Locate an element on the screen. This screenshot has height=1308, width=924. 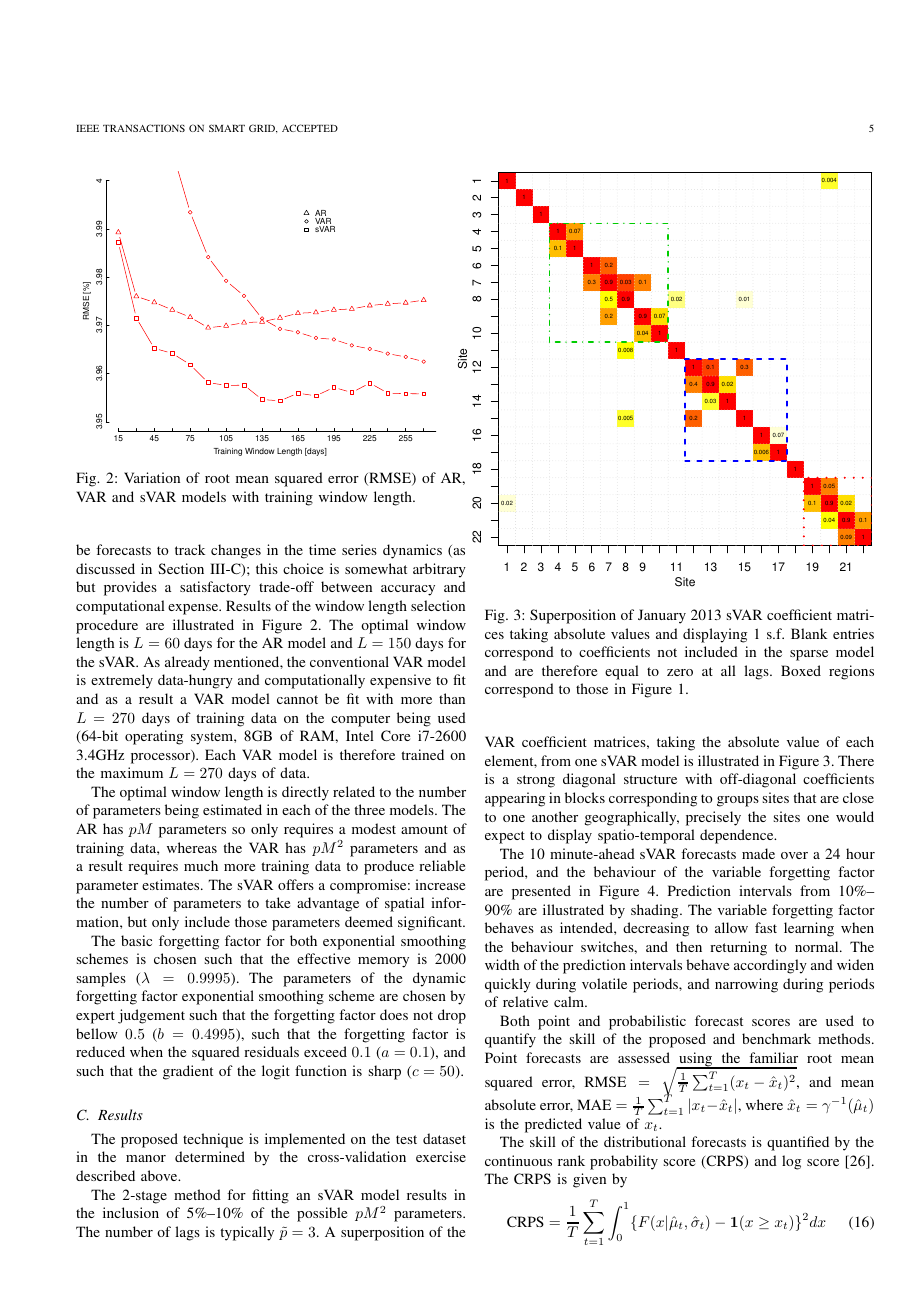
maximum is located at coordinates (132, 772).
